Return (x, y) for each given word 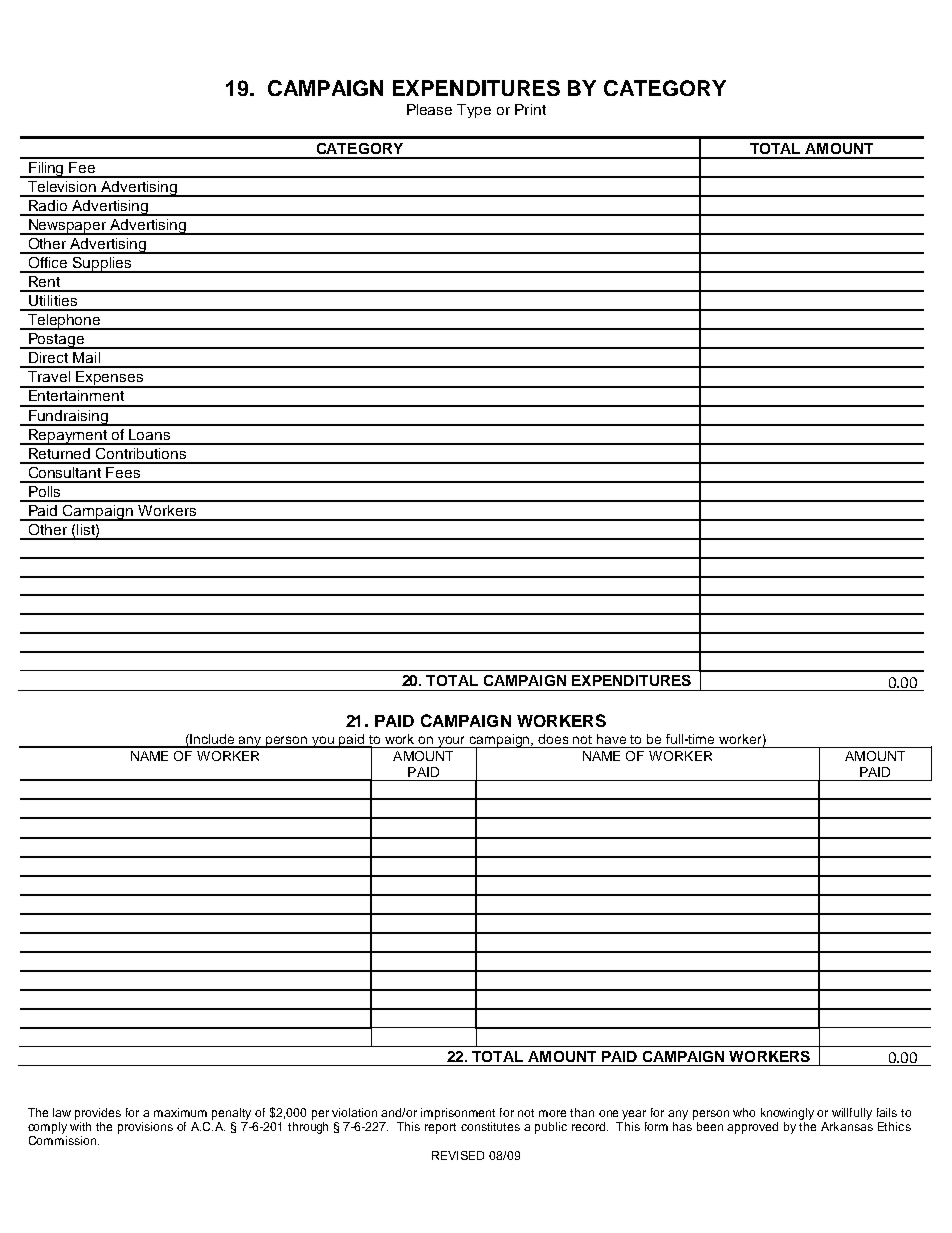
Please (429, 109)
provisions (145, 1128)
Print (530, 109)
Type (474, 111)
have (611, 739)
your (452, 742)
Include (213, 740)
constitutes (490, 1126)
